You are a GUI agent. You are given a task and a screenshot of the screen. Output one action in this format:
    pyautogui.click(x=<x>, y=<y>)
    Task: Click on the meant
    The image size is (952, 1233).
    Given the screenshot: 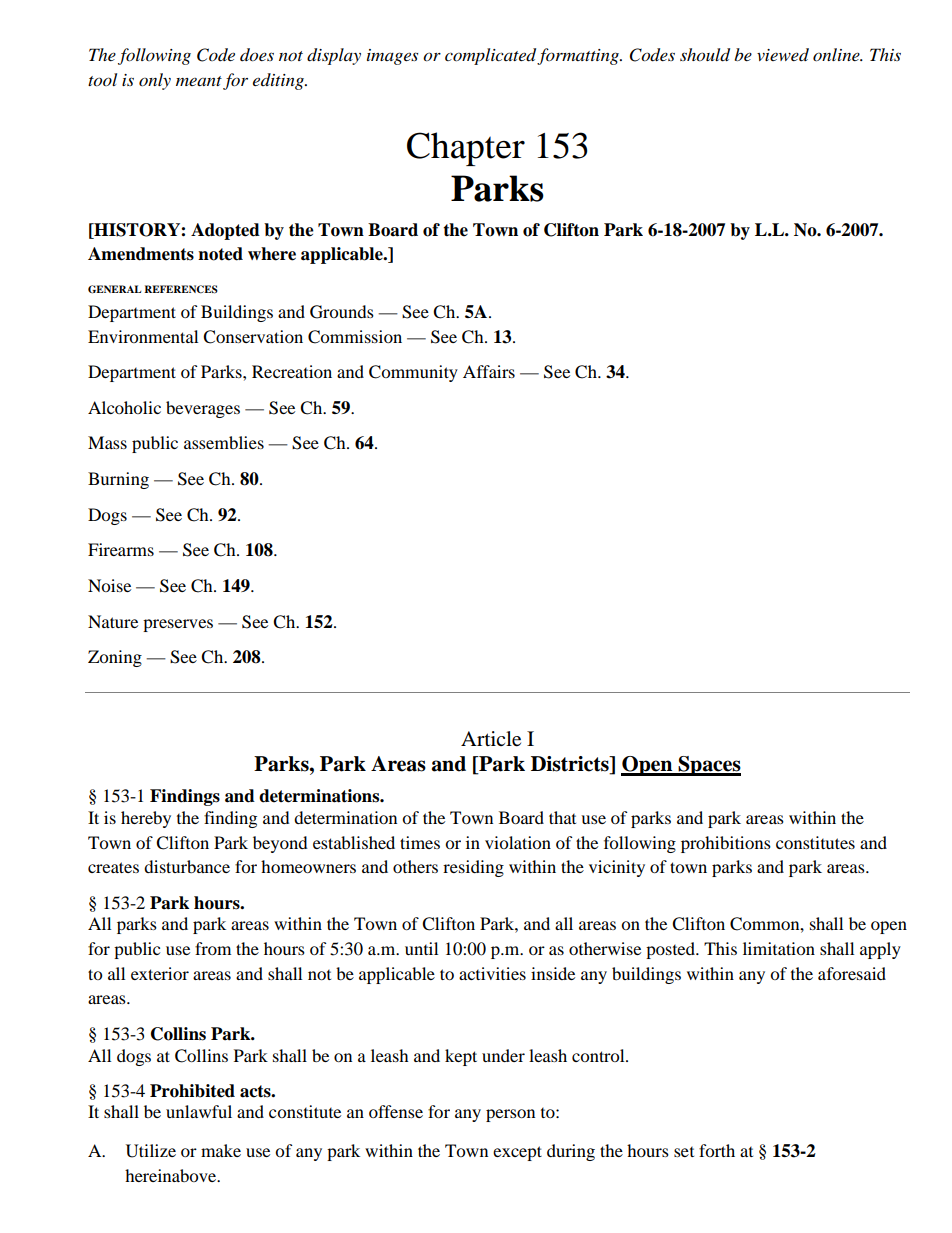 What is the action you would take?
    pyautogui.click(x=199, y=81)
